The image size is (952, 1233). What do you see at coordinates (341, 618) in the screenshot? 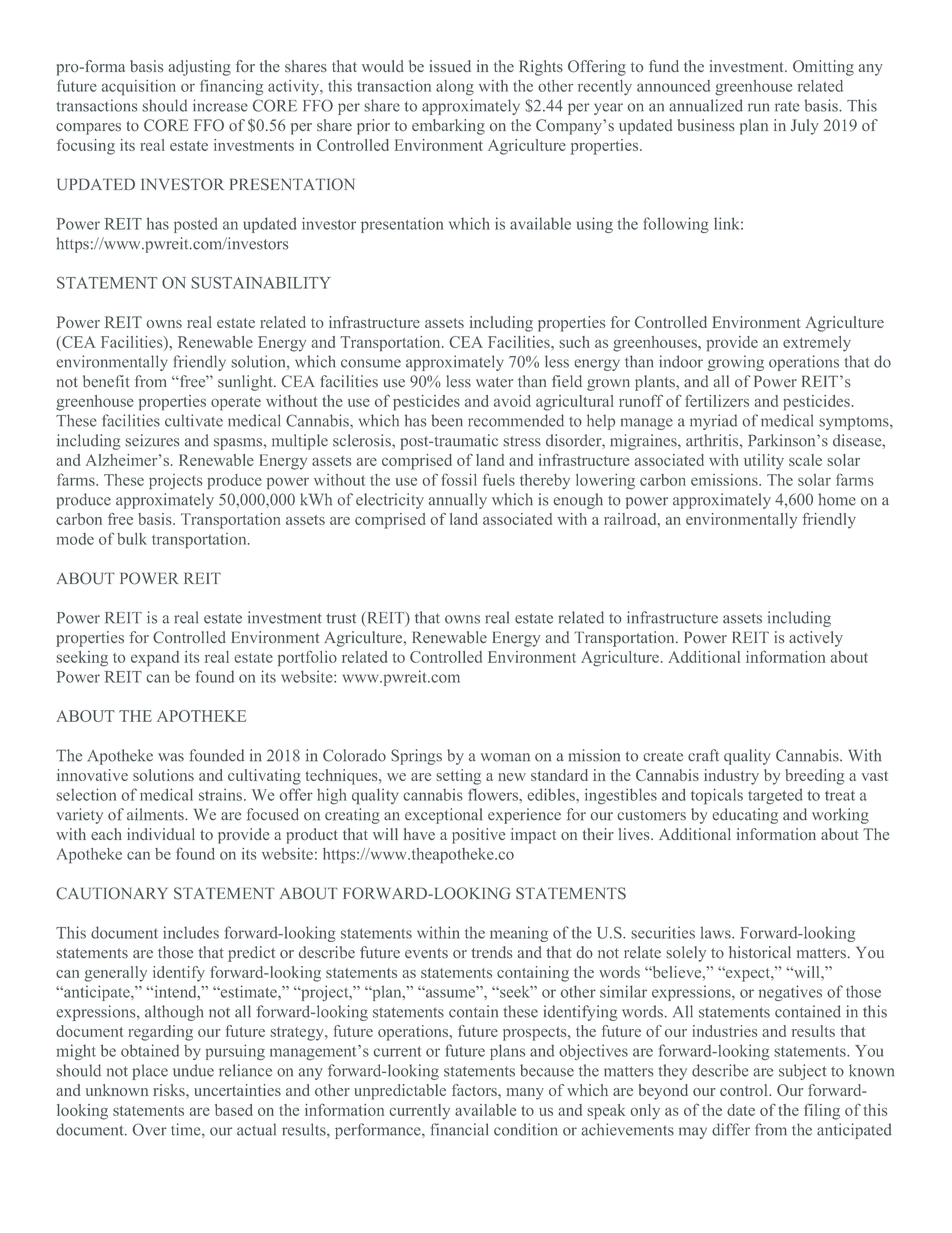
I see `trust` at bounding box center [341, 618].
